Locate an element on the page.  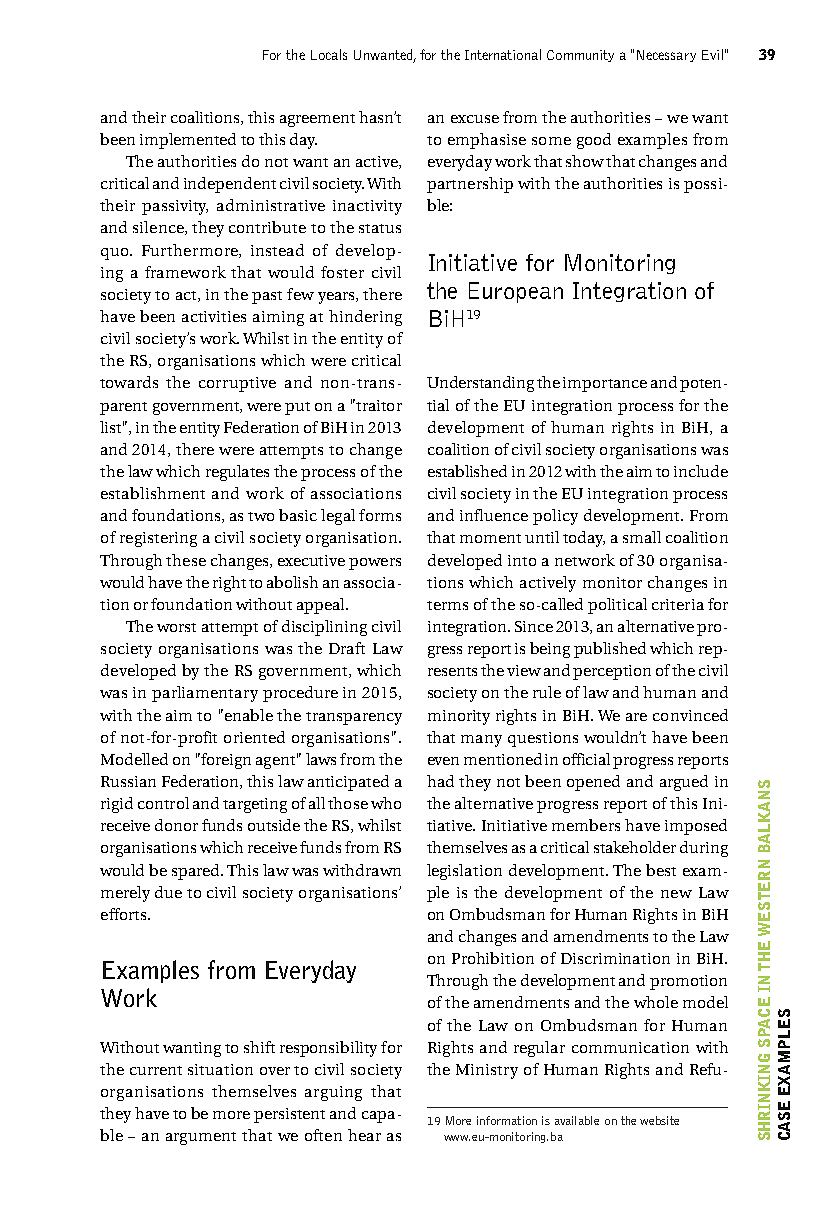
Necessary is located at coordinates (666, 56).
